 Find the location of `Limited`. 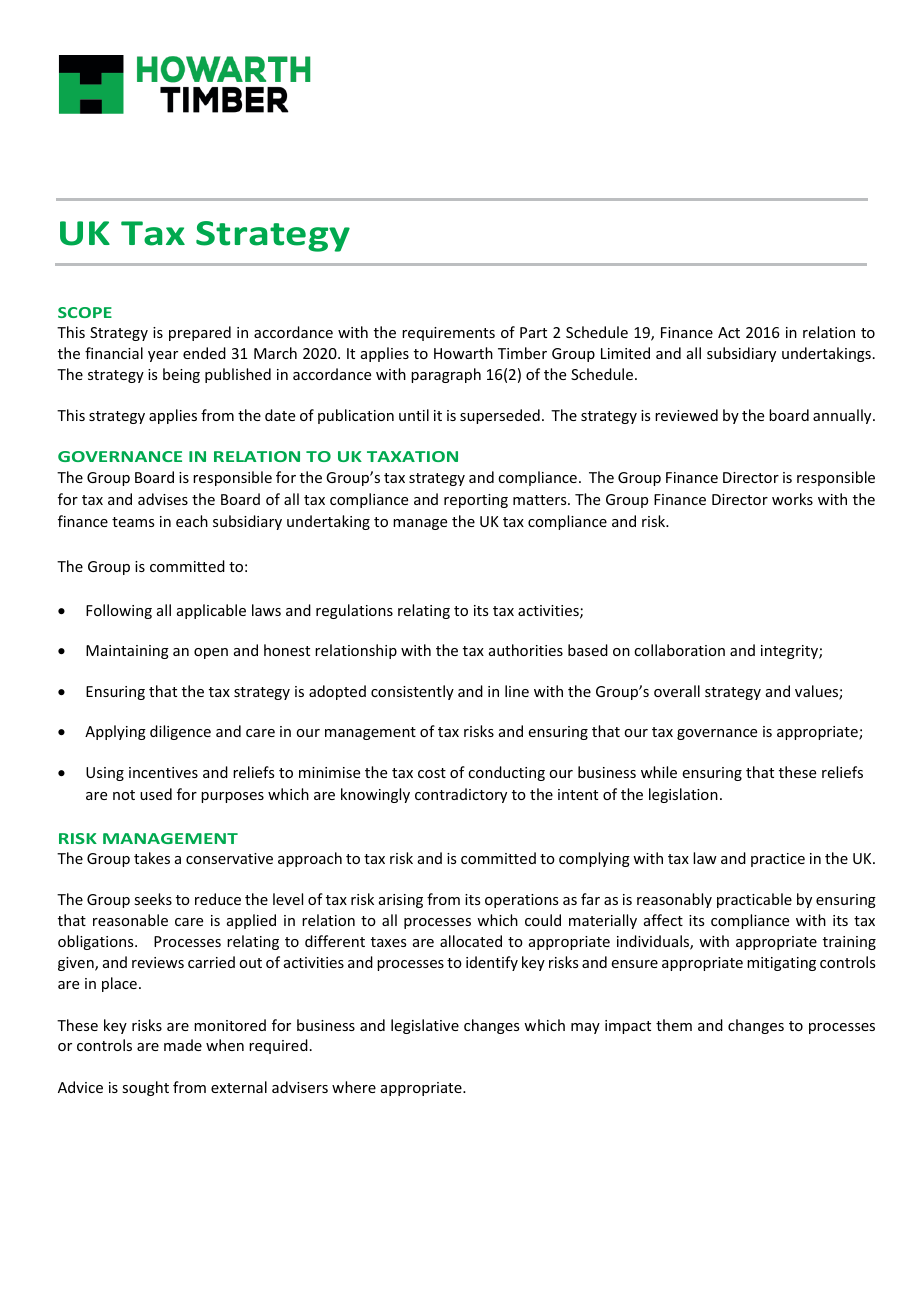

Limited is located at coordinates (625, 353).
